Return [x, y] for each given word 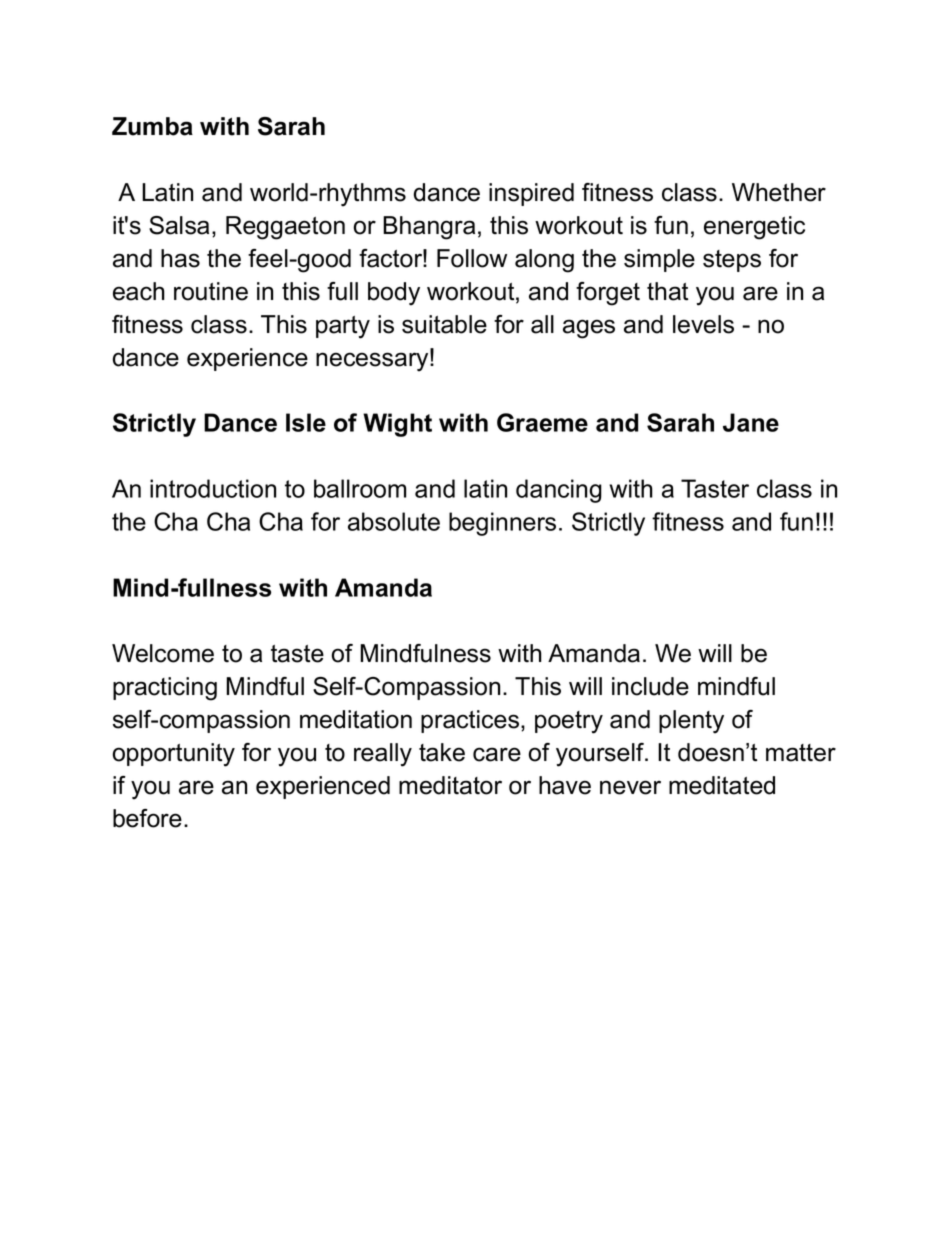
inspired [531, 194]
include [650, 686]
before [147, 818]
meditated [722, 785]
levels [703, 324]
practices [470, 721]
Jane [751, 422]
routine [211, 291]
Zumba [152, 126]
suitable [444, 324]
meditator [450, 785]
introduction [213, 488]
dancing [559, 491]
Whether [779, 192]
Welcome [163, 653]
